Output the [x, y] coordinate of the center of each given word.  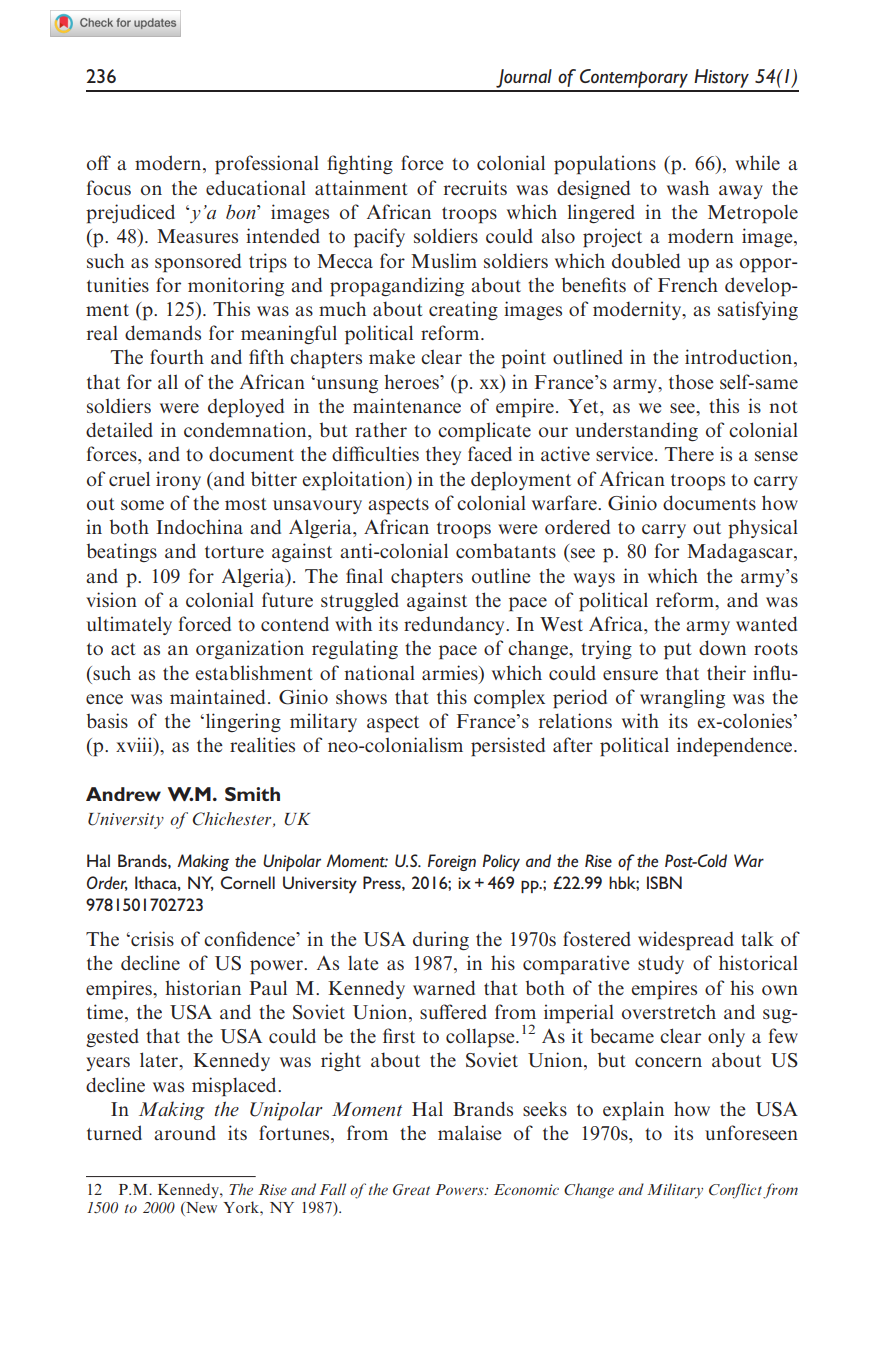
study [661, 964]
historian [203, 987]
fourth [177, 356]
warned [444, 987]
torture [234, 552]
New [200, 1209]
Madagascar [741, 552]
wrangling [682, 698]
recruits [475, 187]
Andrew [123, 794]
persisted [508, 747]
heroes [412, 381]
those [691, 381]
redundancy [455, 625]
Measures [197, 236]
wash [688, 187]
